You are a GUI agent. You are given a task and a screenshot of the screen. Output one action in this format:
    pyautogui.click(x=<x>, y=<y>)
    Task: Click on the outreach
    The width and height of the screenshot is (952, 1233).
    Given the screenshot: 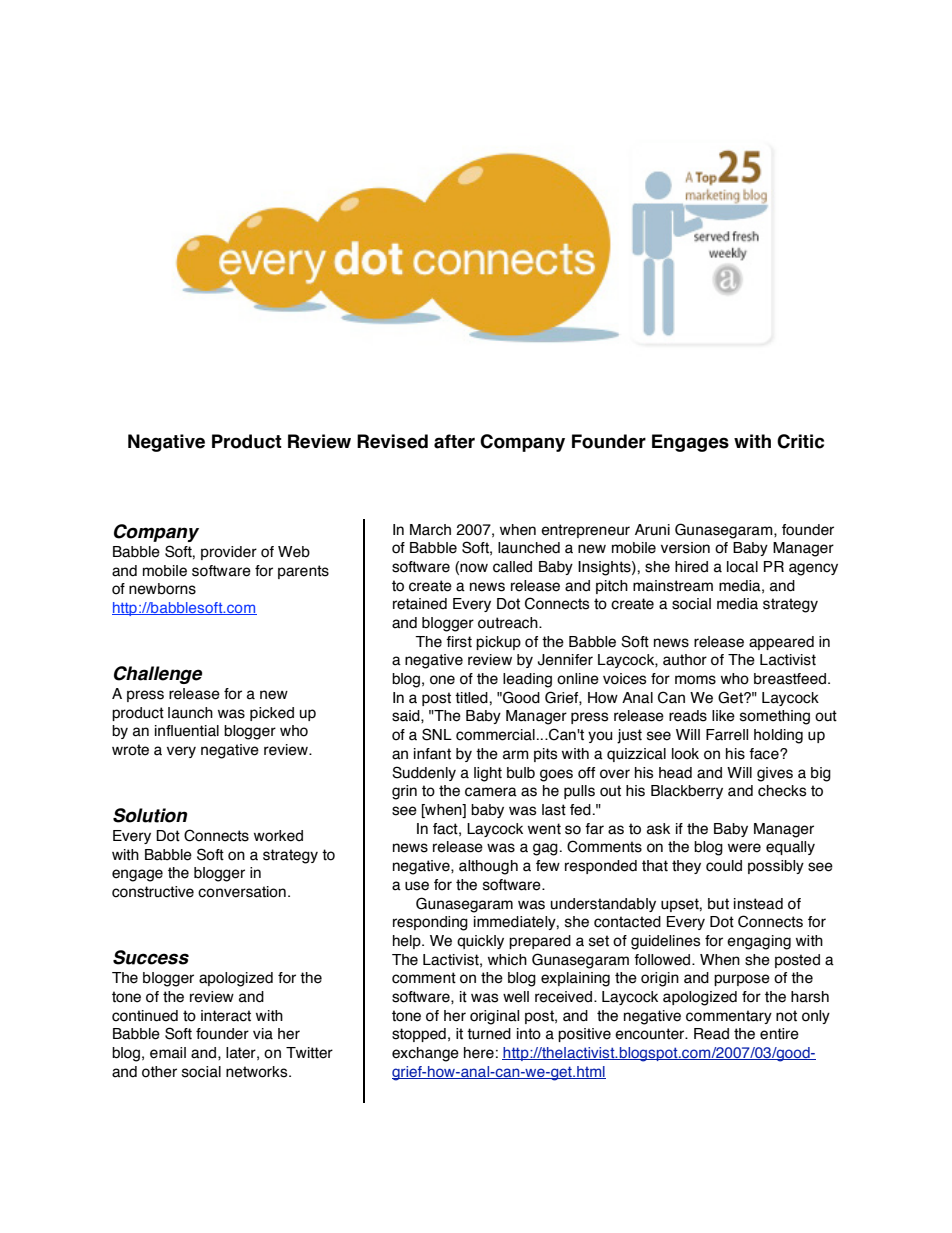 What is the action you would take?
    pyautogui.click(x=509, y=623)
